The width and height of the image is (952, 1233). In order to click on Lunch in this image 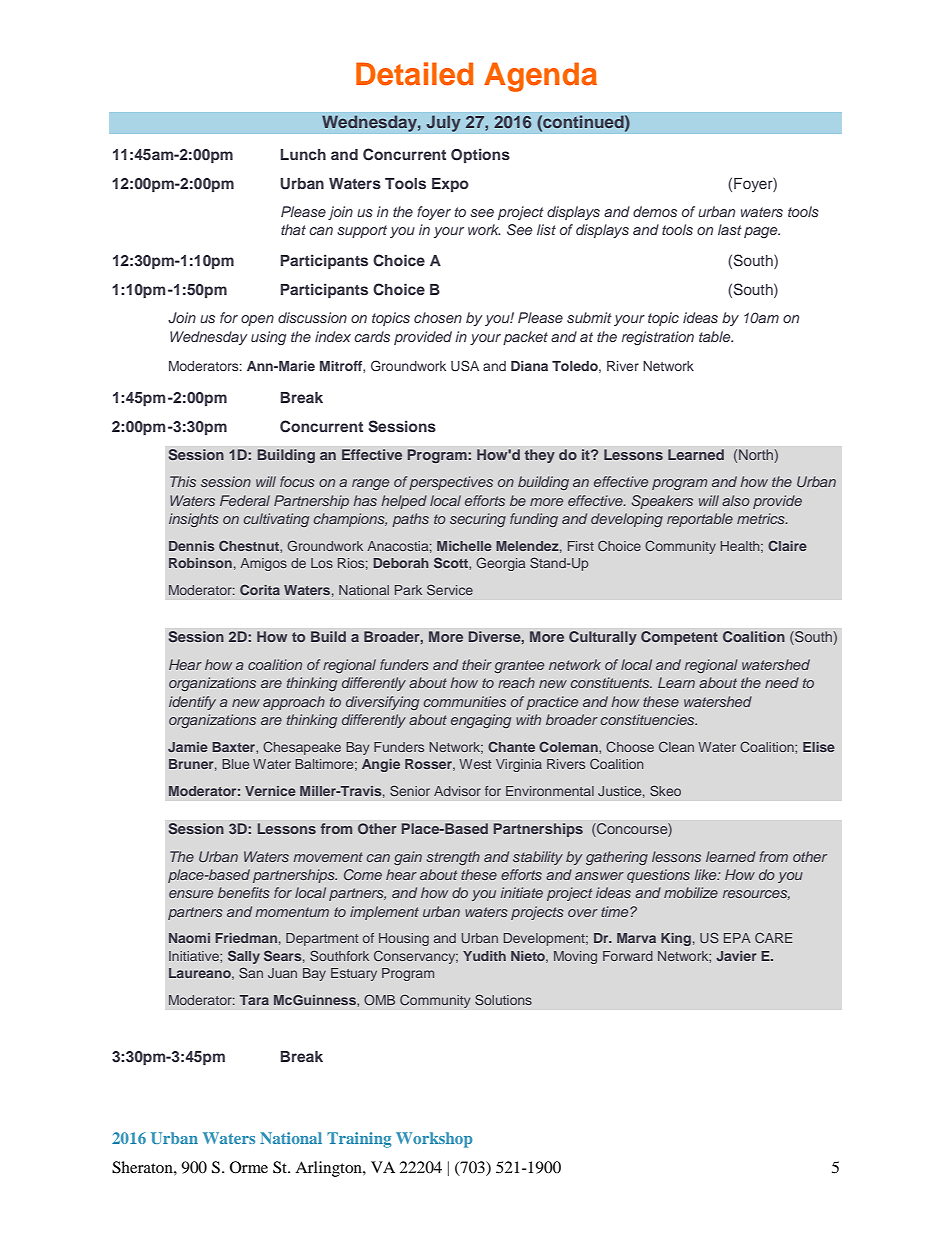, I will do `click(303, 154)`.
